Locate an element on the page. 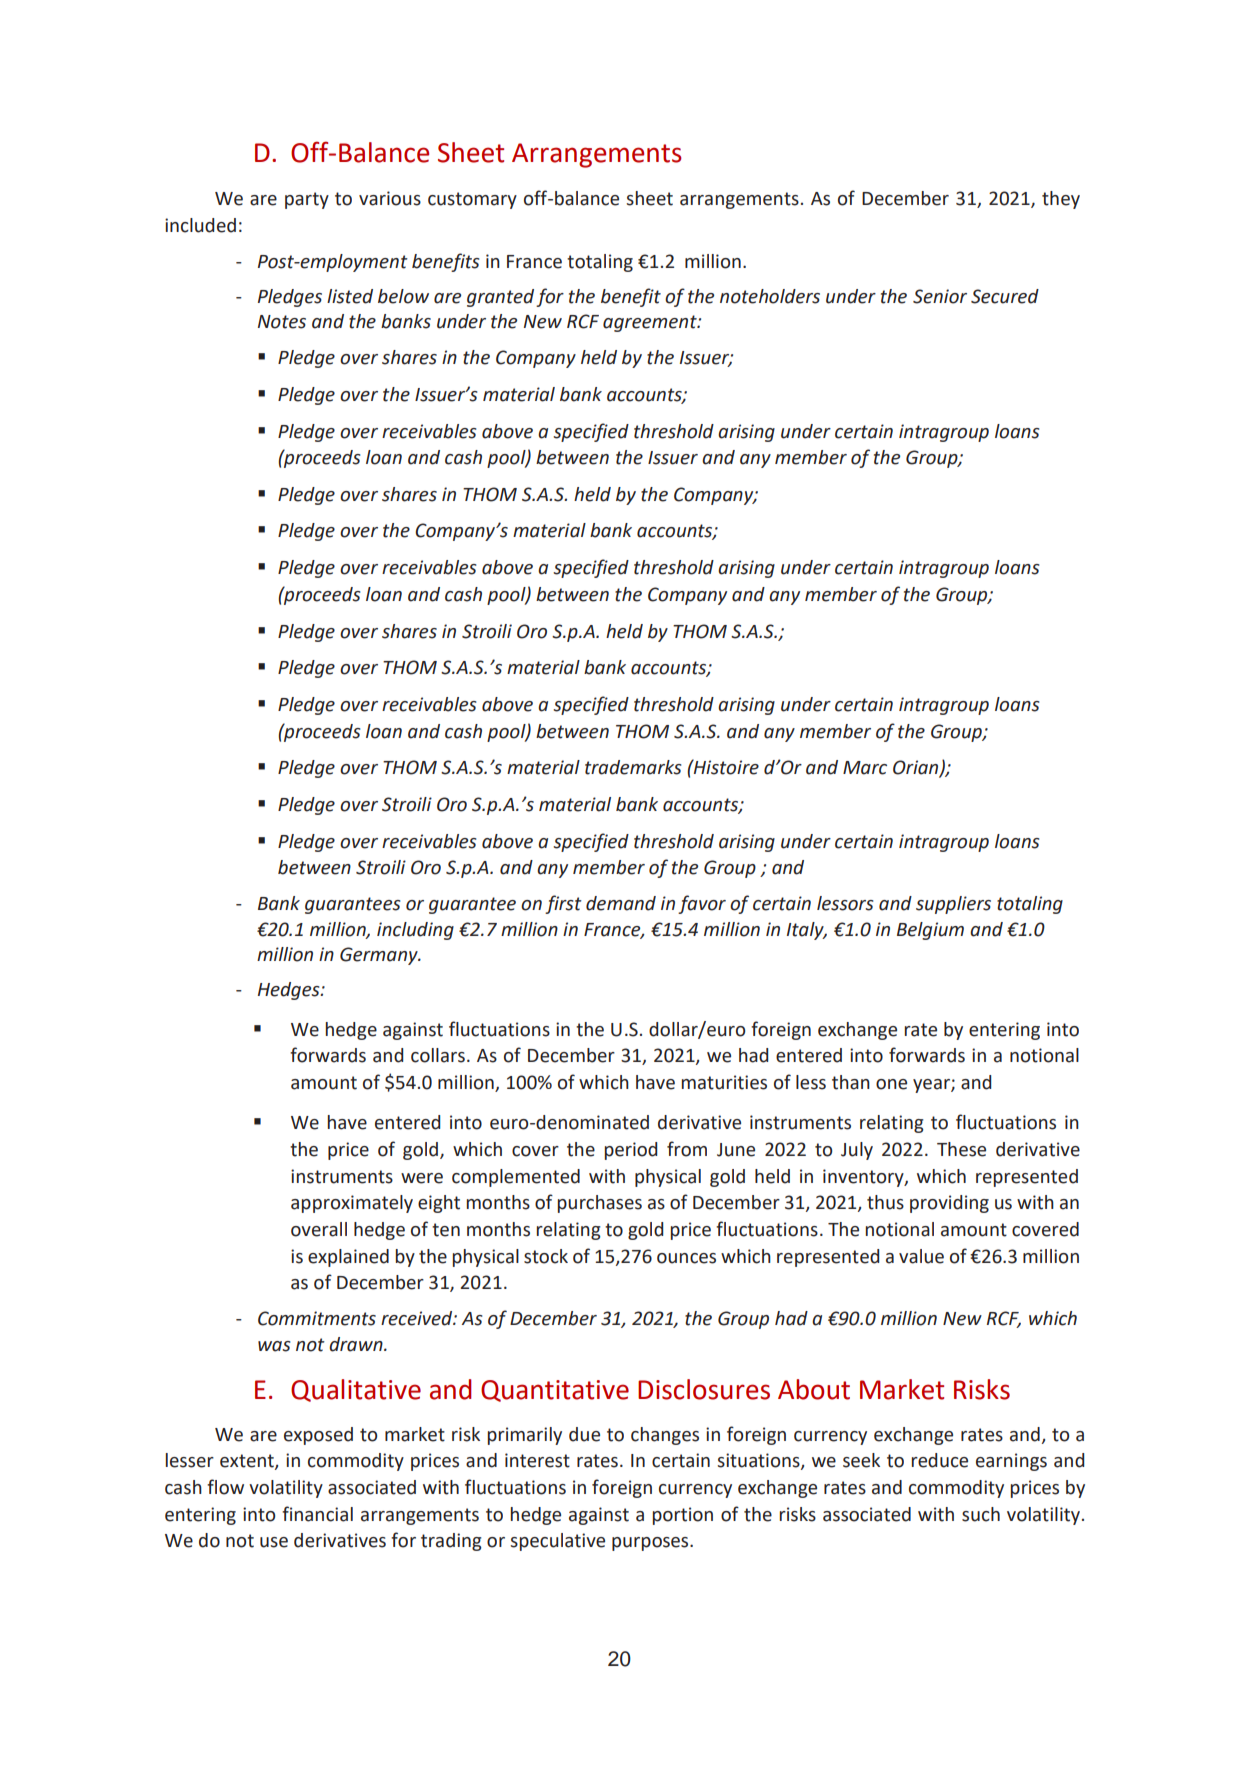 The height and width of the page is (1769, 1251). such is located at coordinates (981, 1514).
